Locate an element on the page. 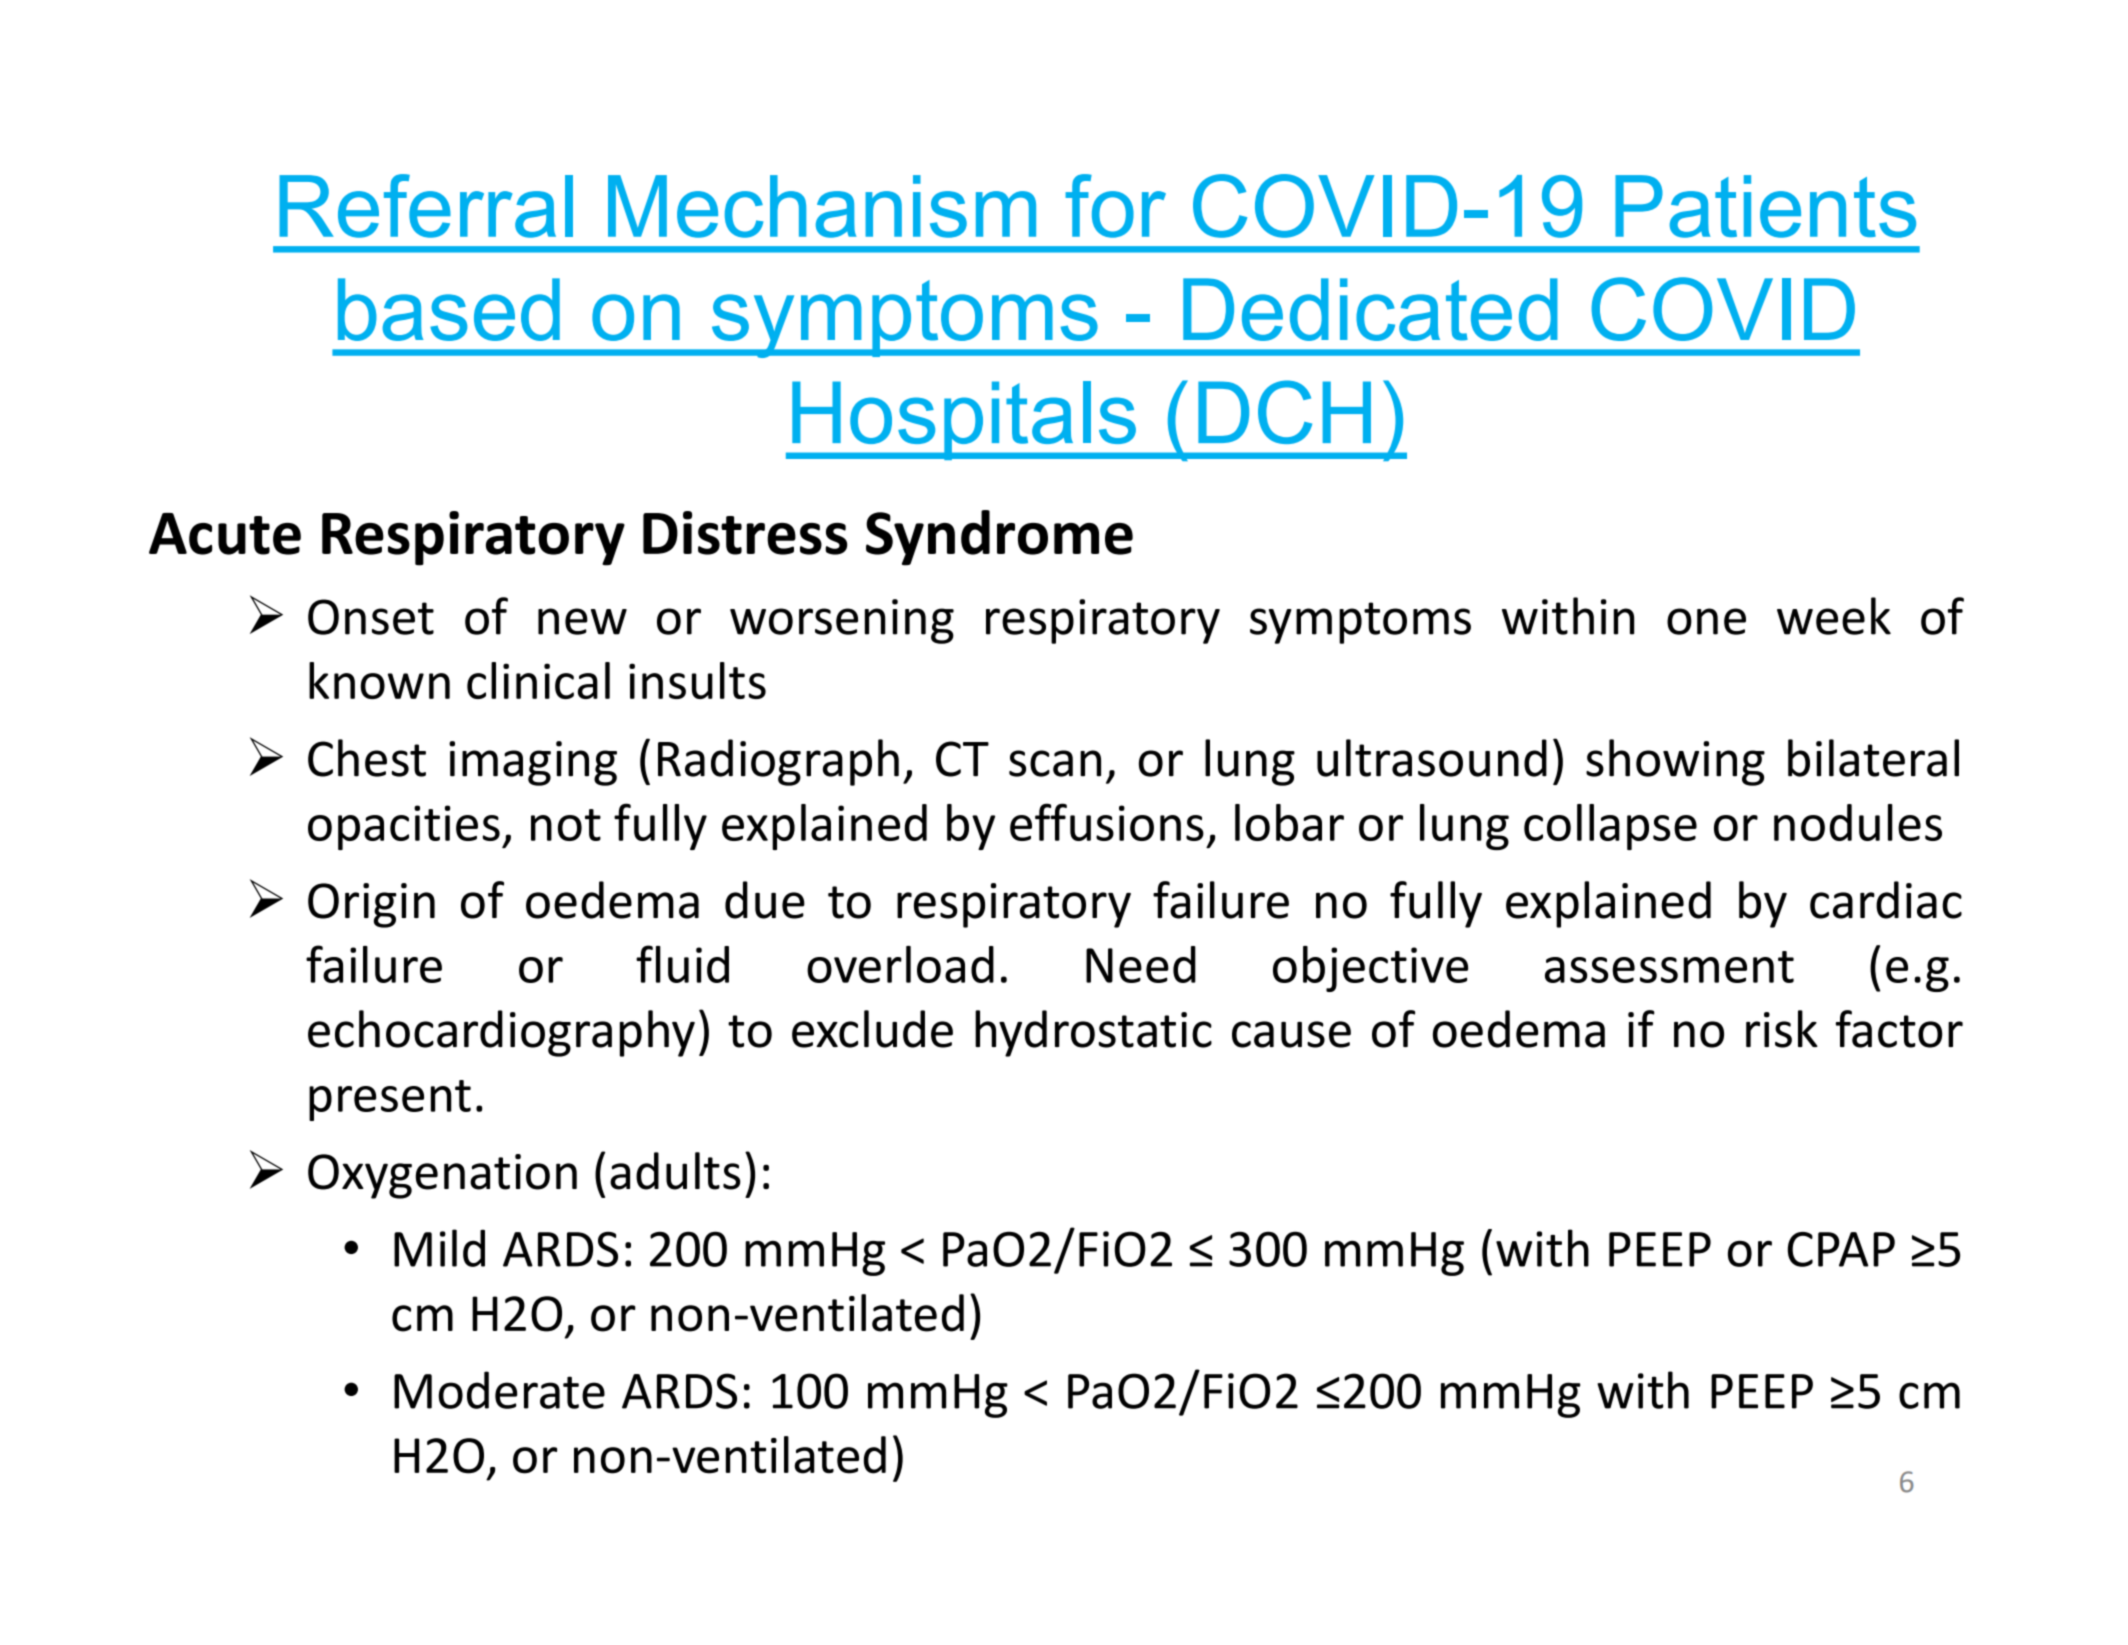 The height and width of the image is (1645, 2128). Acute is located at coordinates (225, 534).
